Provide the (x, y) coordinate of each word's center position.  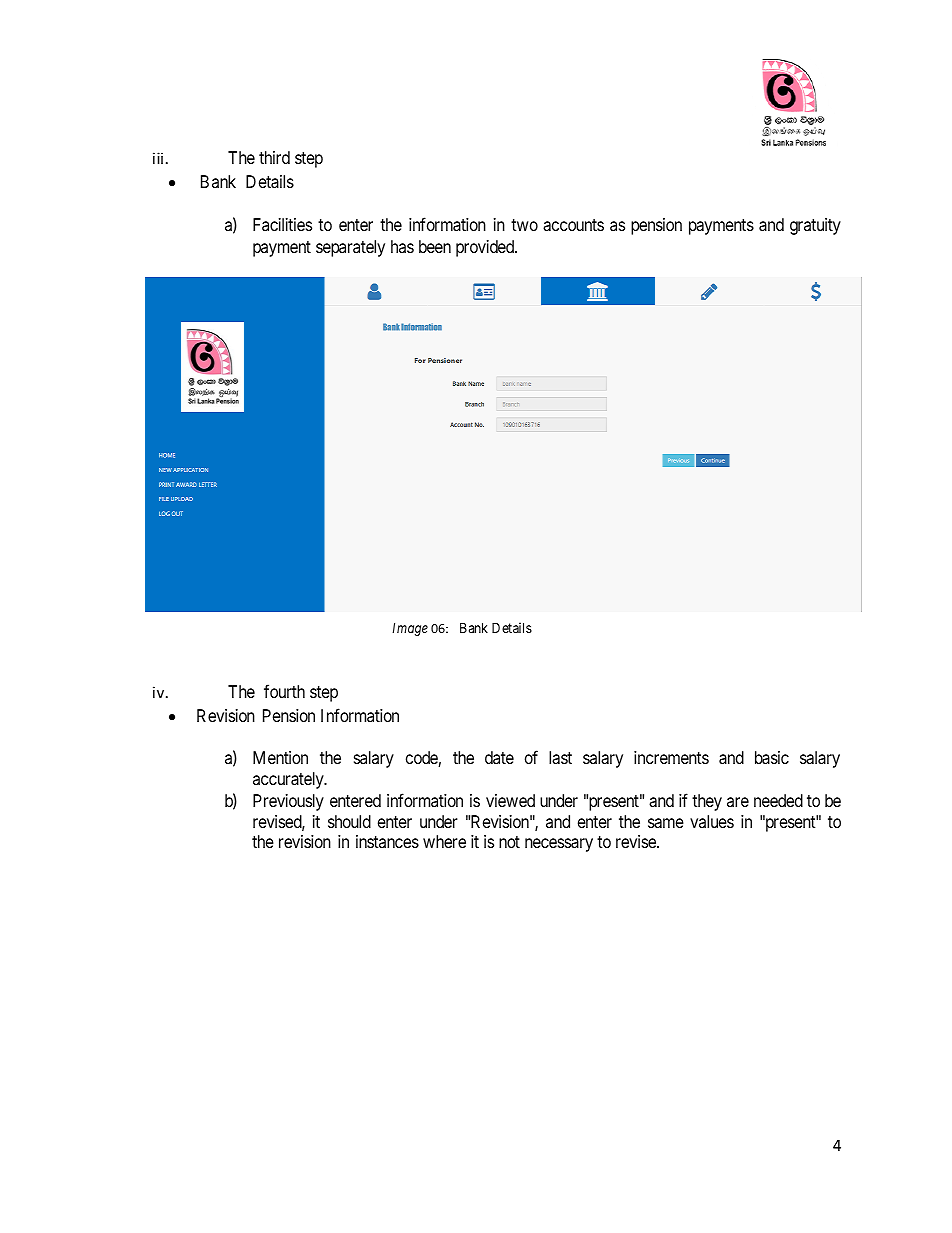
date (499, 757)
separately (350, 248)
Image (410, 629)
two (524, 225)
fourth (284, 691)
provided (486, 248)
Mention (280, 757)
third (274, 157)
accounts (573, 225)
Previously (288, 802)
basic (772, 757)
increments (671, 757)
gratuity (815, 226)
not (509, 842)
